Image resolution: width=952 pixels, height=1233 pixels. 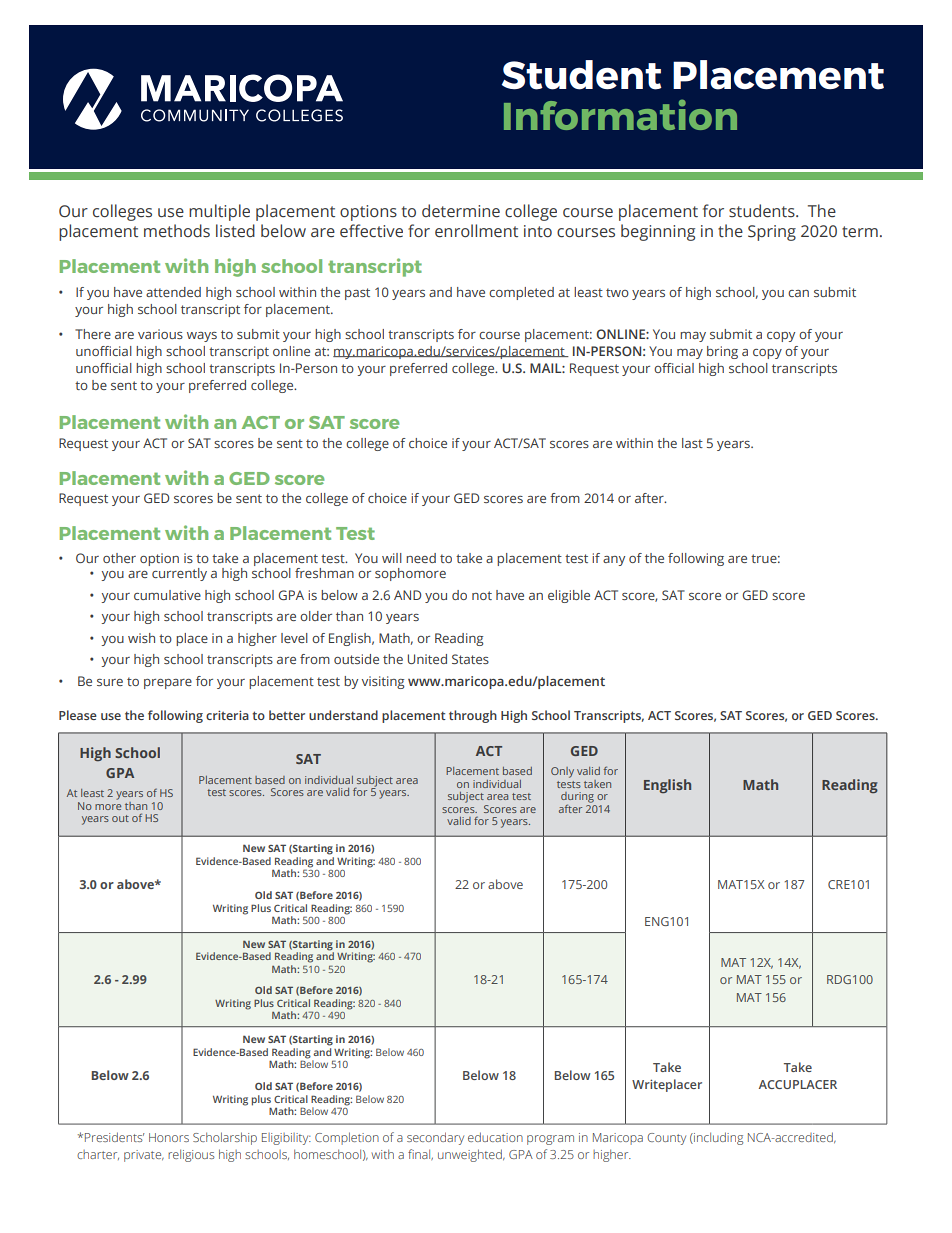 What do you see at coordinates (219, 212) in the screenshot?
I see `multiple` at bounding box center [219, 212].
